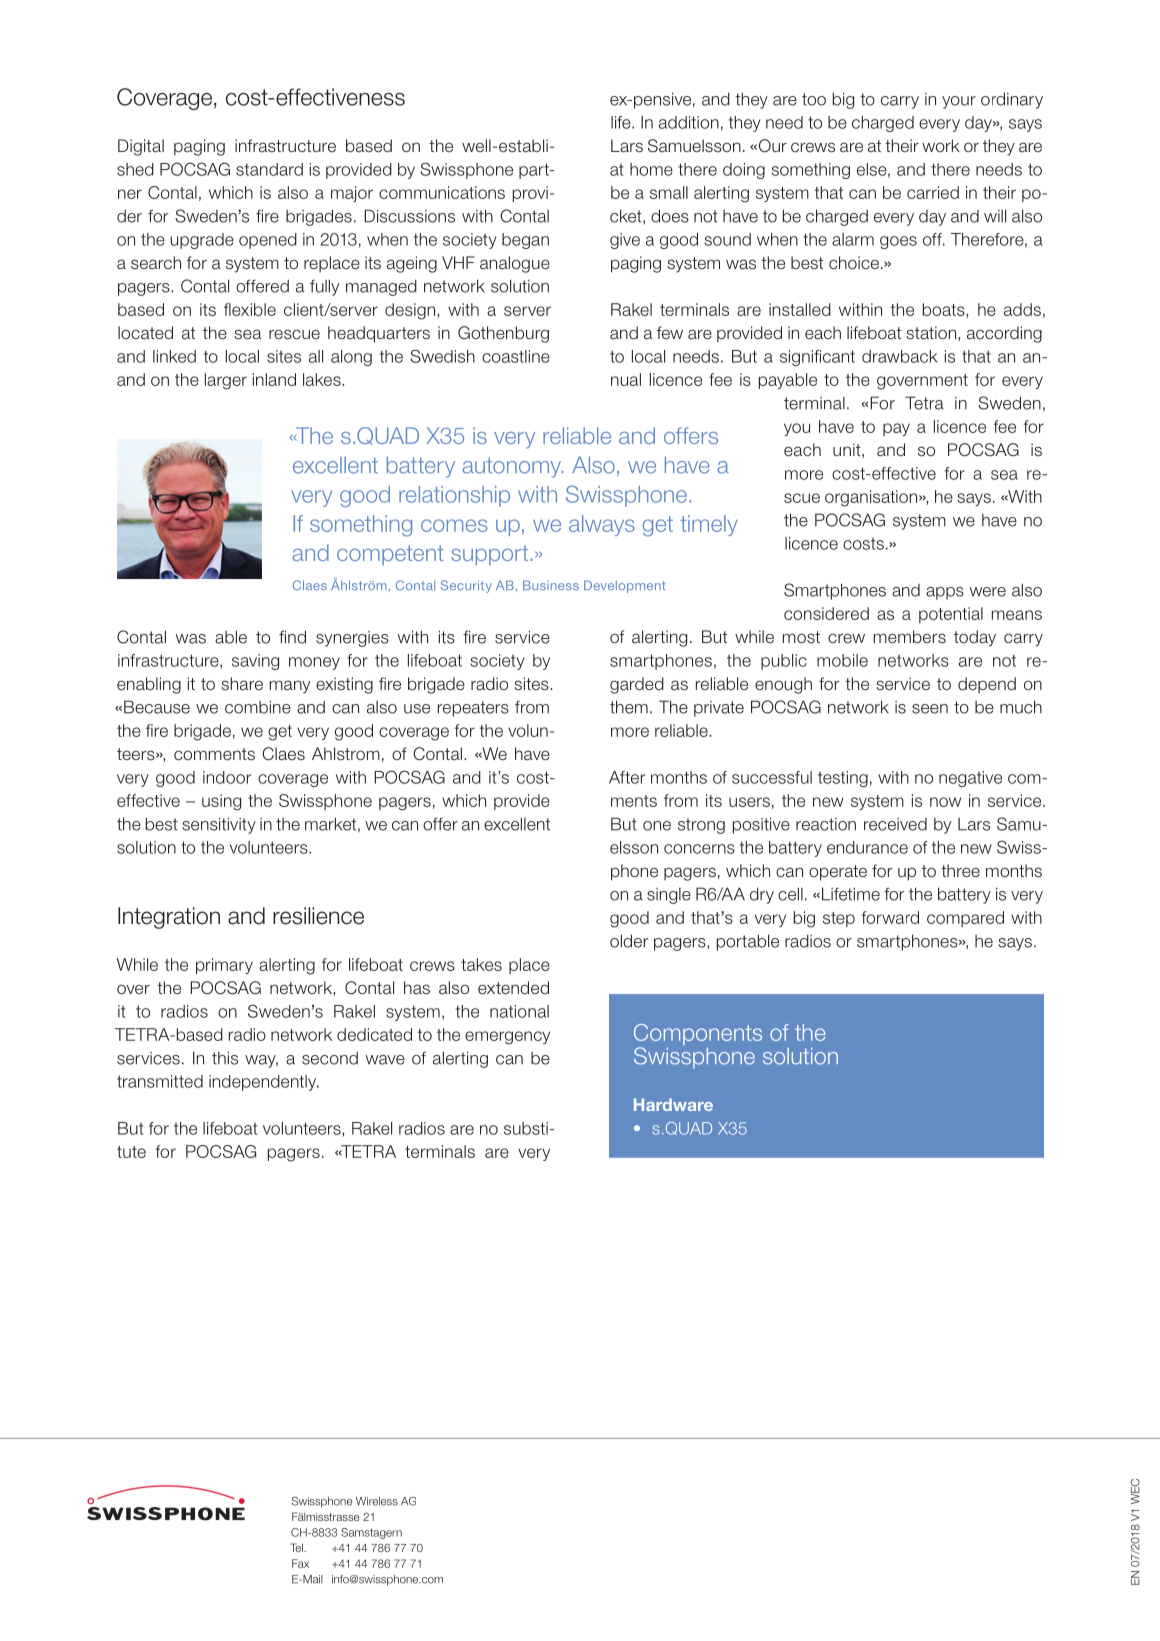 The width and height of the screenshot is (1160, 1641). I want to click on find, so click(292, 637).
